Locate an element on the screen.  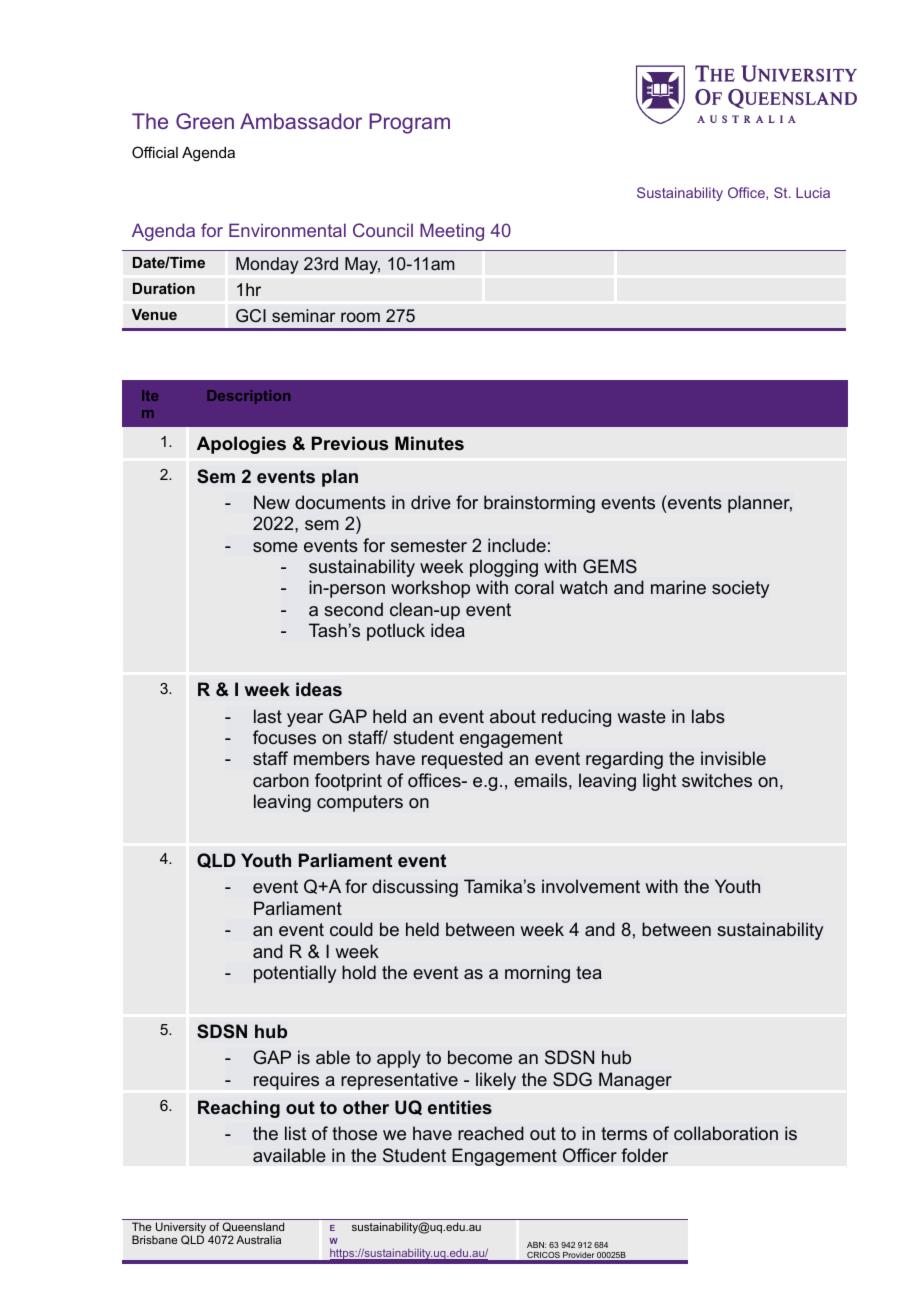
Program is located at coordinates (409, 123).
